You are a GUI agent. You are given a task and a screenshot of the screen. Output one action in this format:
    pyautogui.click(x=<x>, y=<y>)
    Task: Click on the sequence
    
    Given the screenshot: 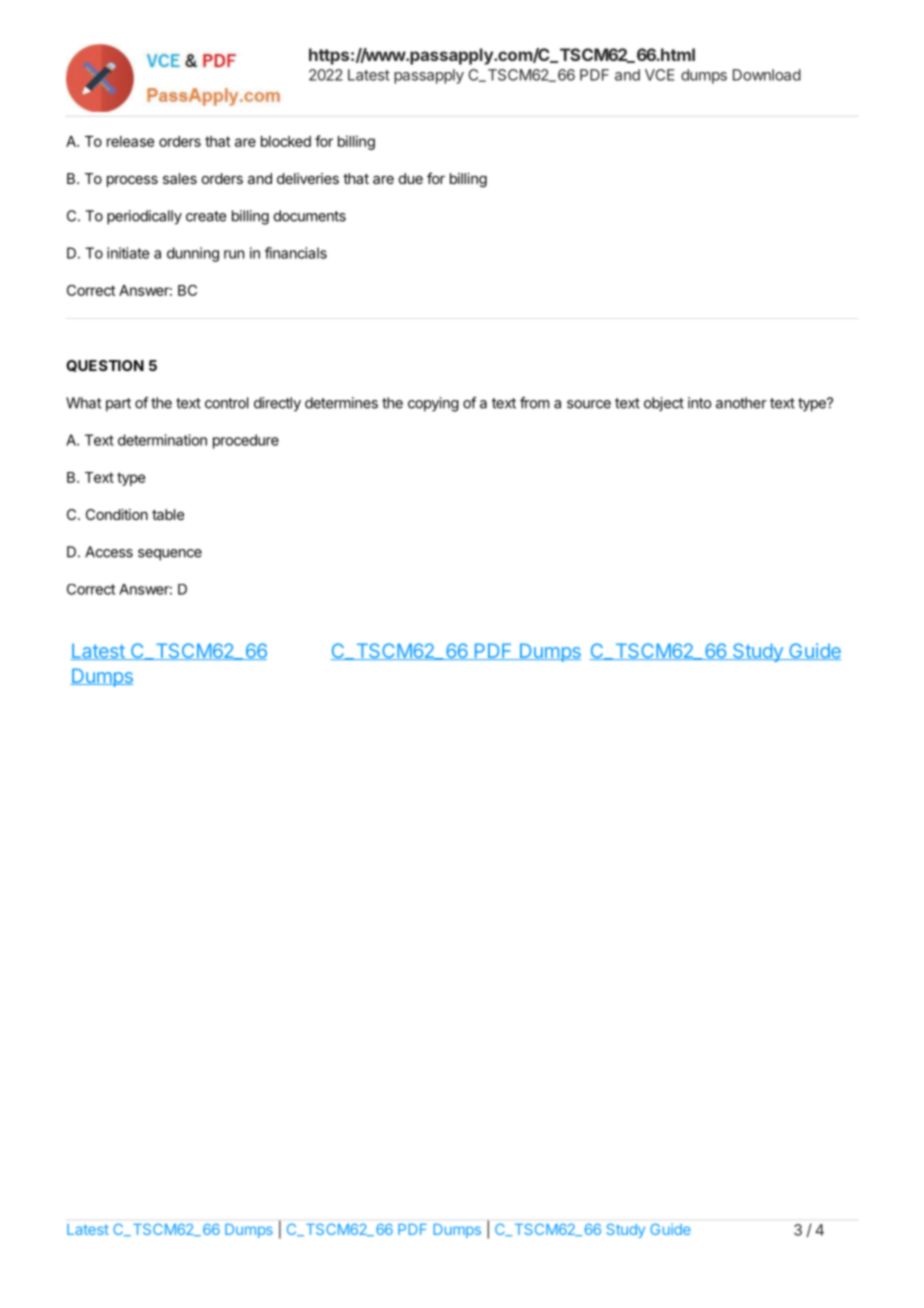 What is the action you would take?
    pyautogui.click(x=170, y=555)
